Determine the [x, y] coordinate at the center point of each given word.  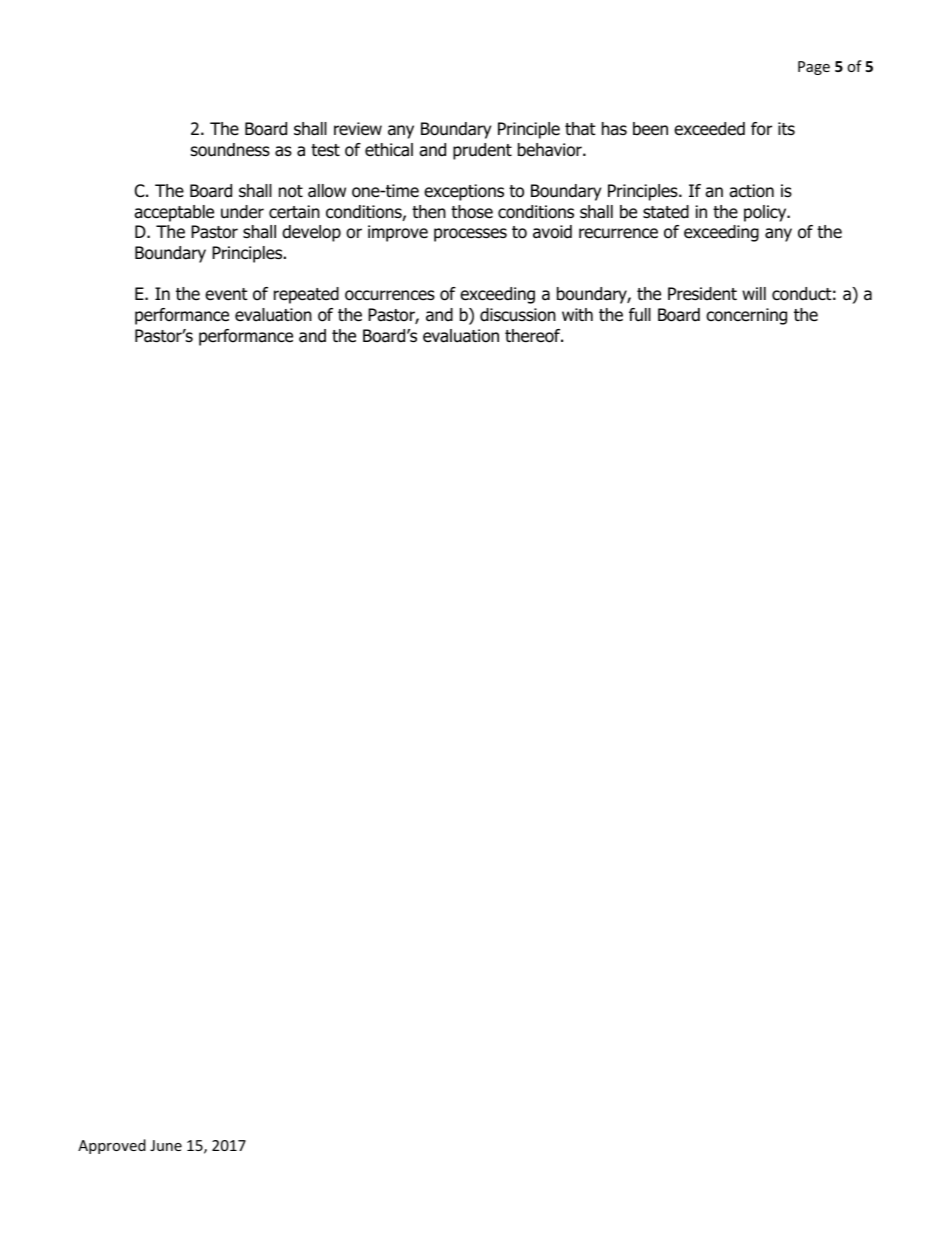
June [166, 1145]
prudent [482, 151]
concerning [746, 316]
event [226, 294]
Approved [112, 1146]
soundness [230, 150]
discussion [518, 315]
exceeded [709, 129]
